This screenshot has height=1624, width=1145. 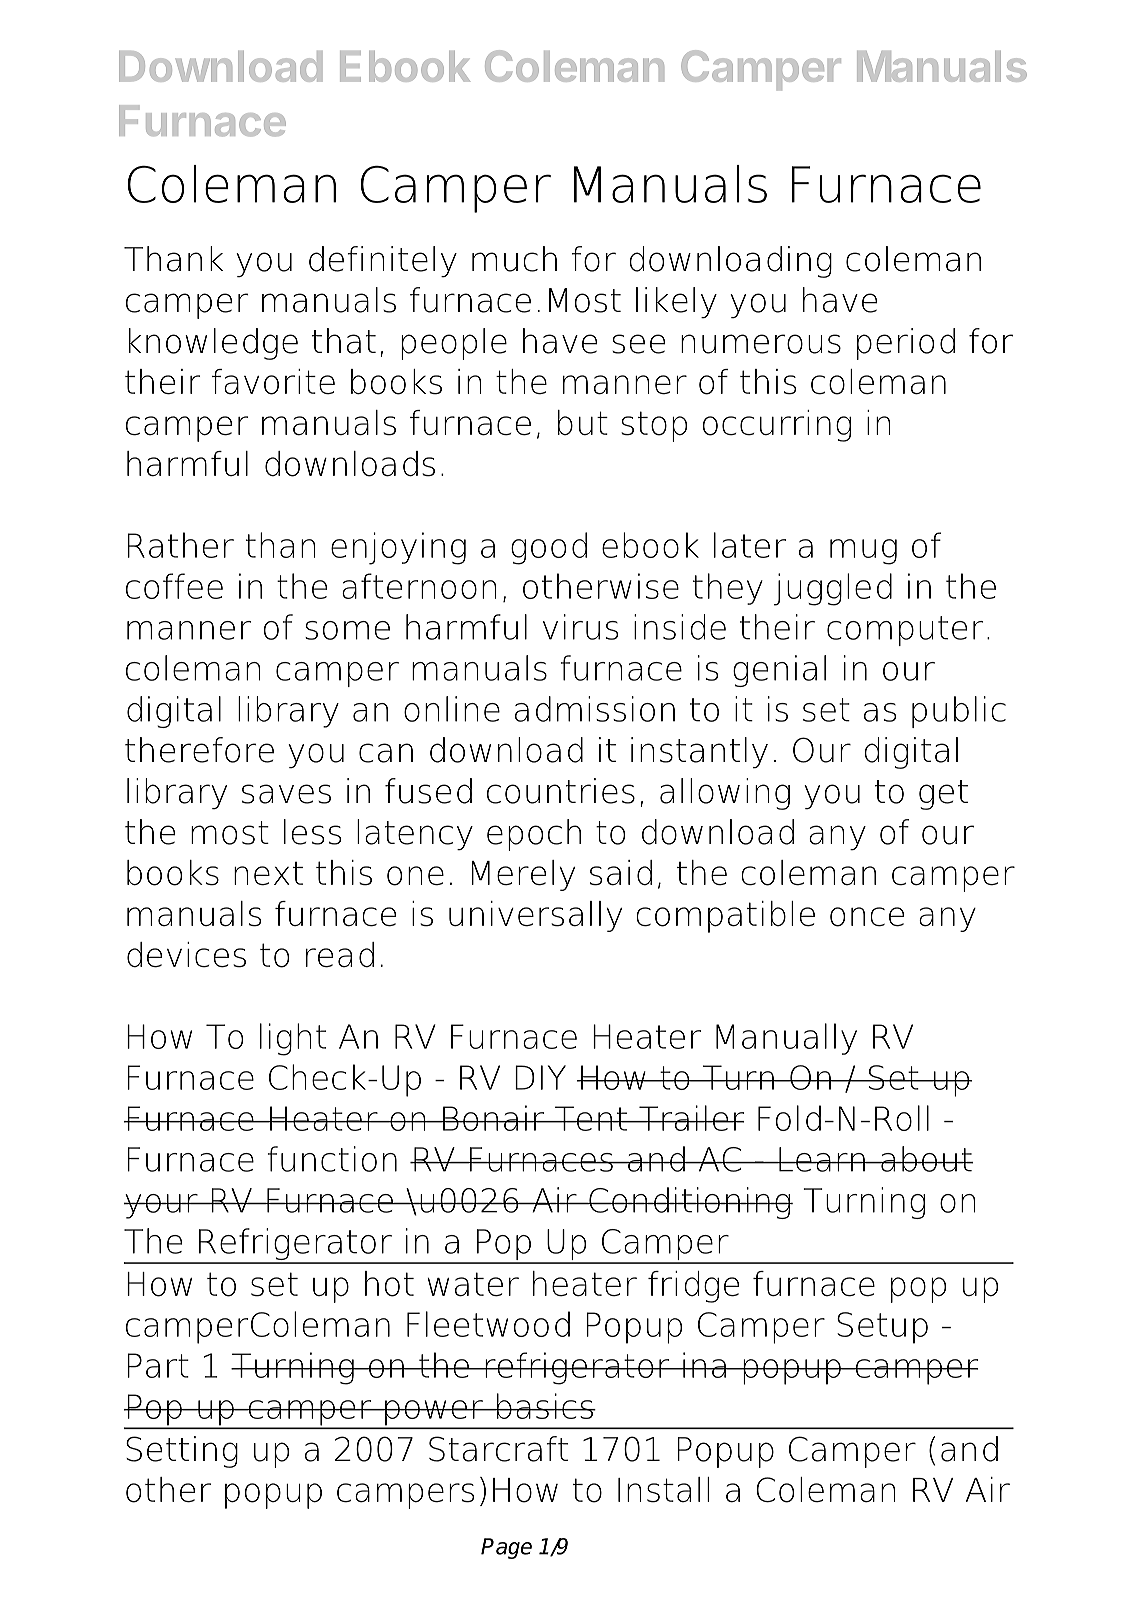 I want to click on Install, so click(x=663, y=1490).
